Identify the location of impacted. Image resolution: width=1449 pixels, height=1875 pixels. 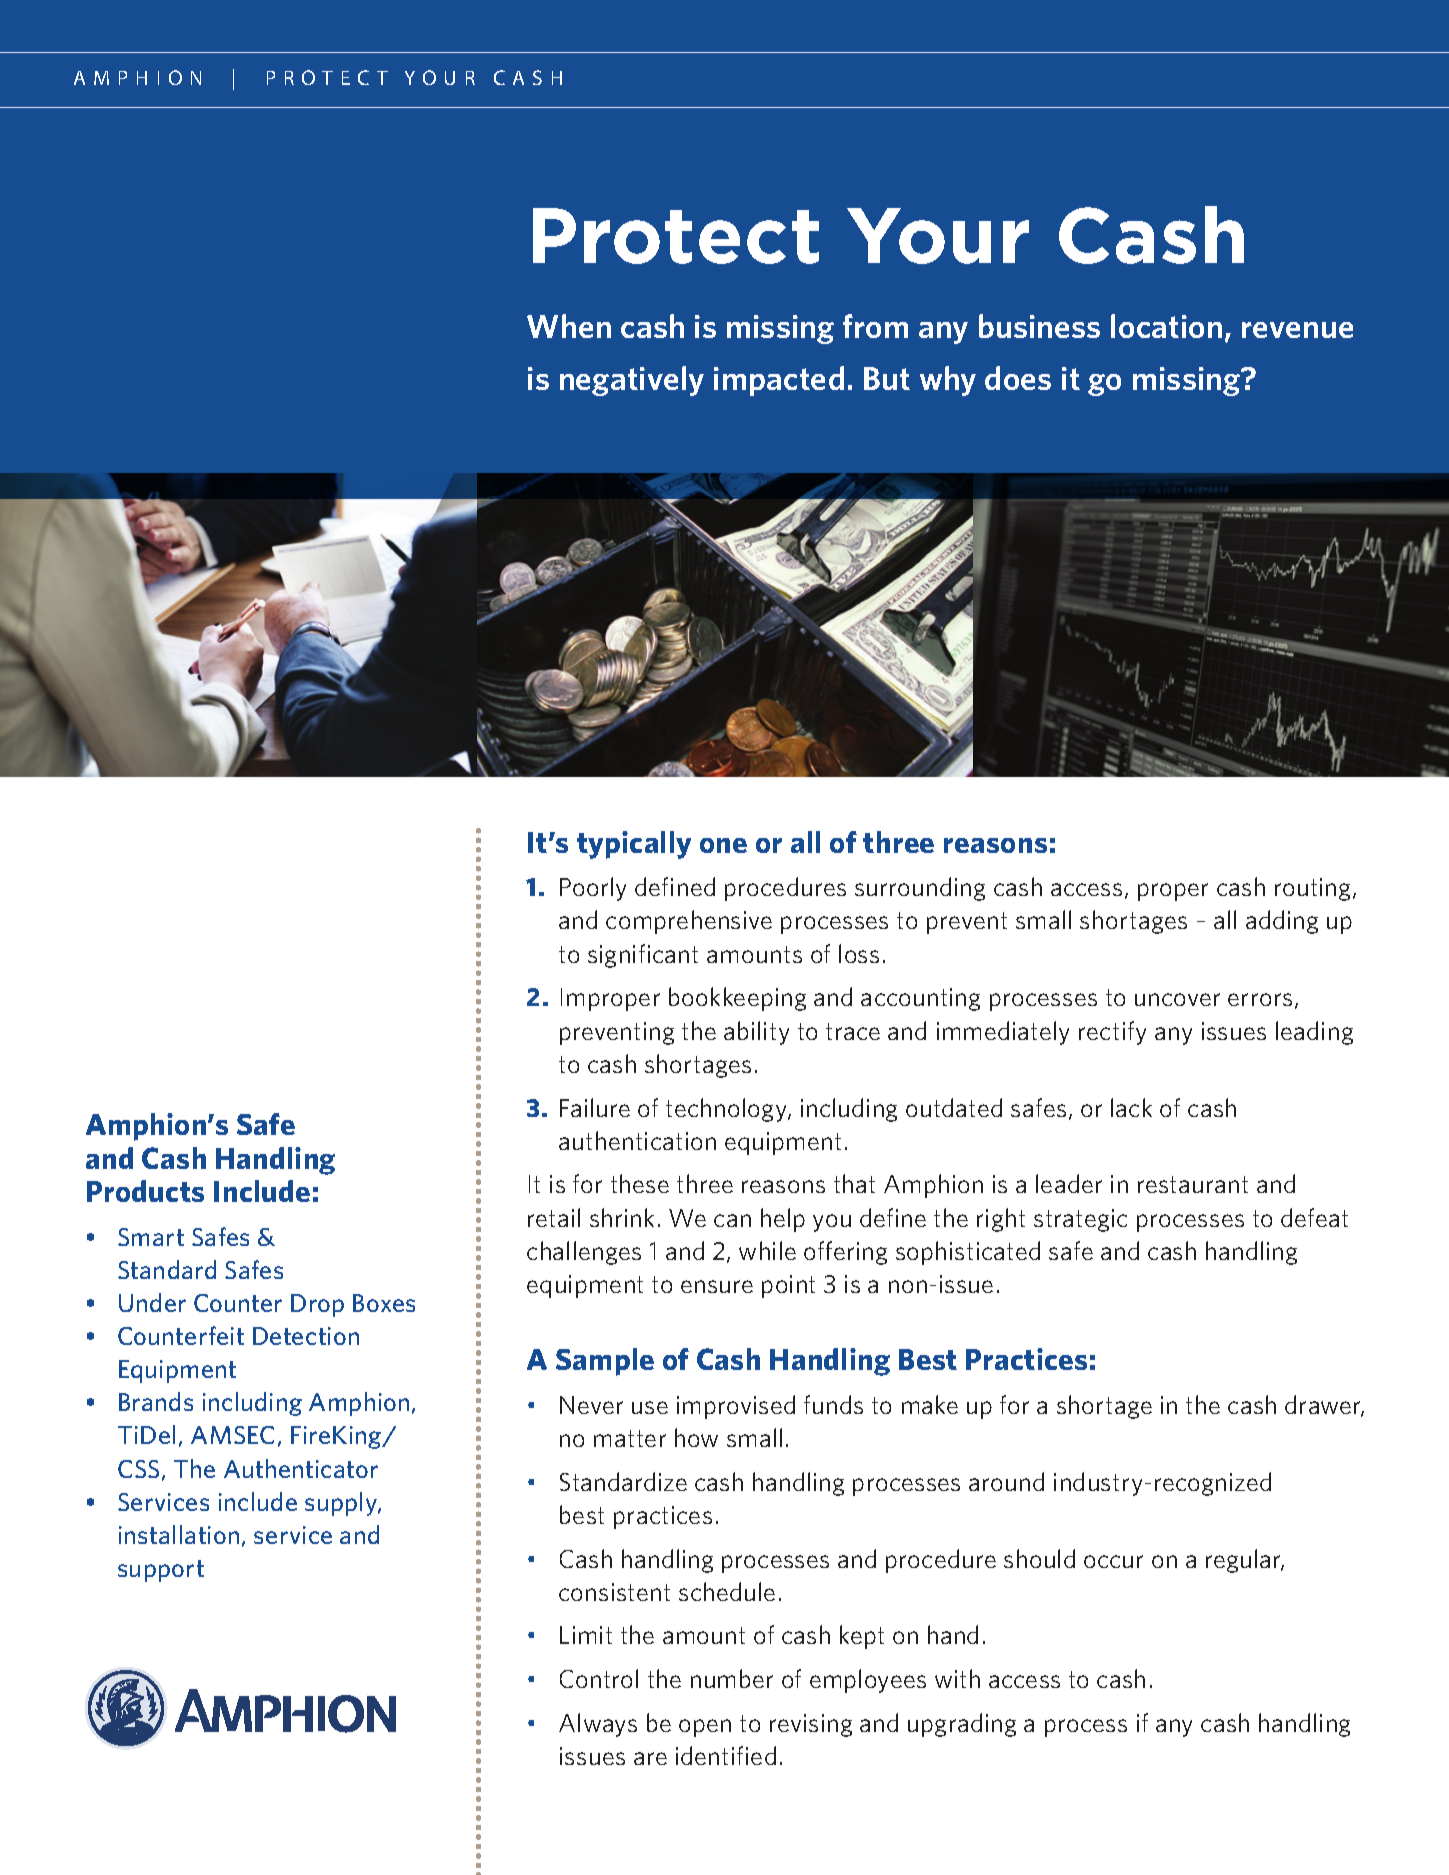
(779, 381).
